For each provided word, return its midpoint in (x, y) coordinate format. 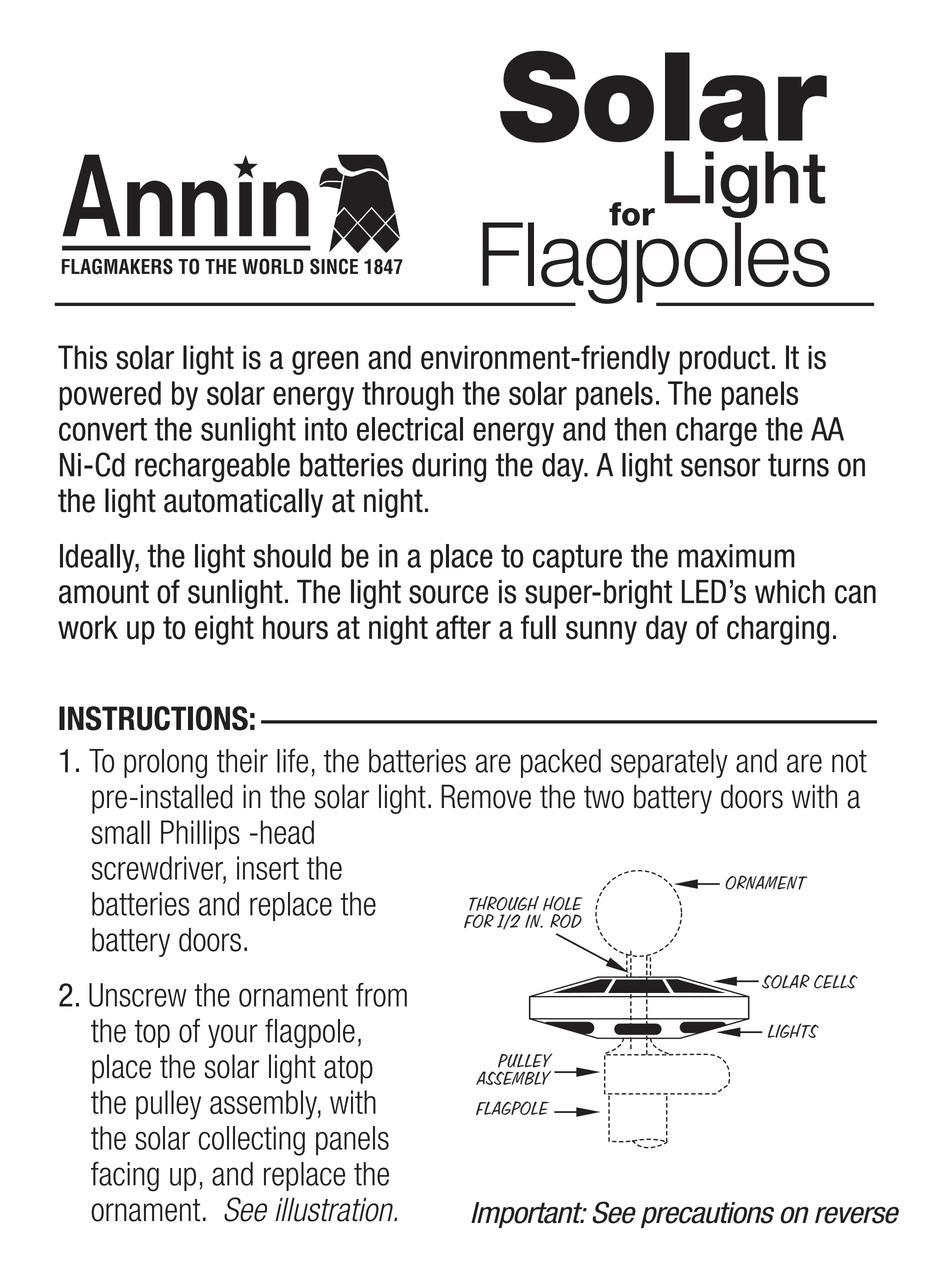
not (849, 761)
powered (110, 396)
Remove (486, 796)
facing (125, 1177)
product (725, 360)
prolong (165, 763)
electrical (410, 429)
